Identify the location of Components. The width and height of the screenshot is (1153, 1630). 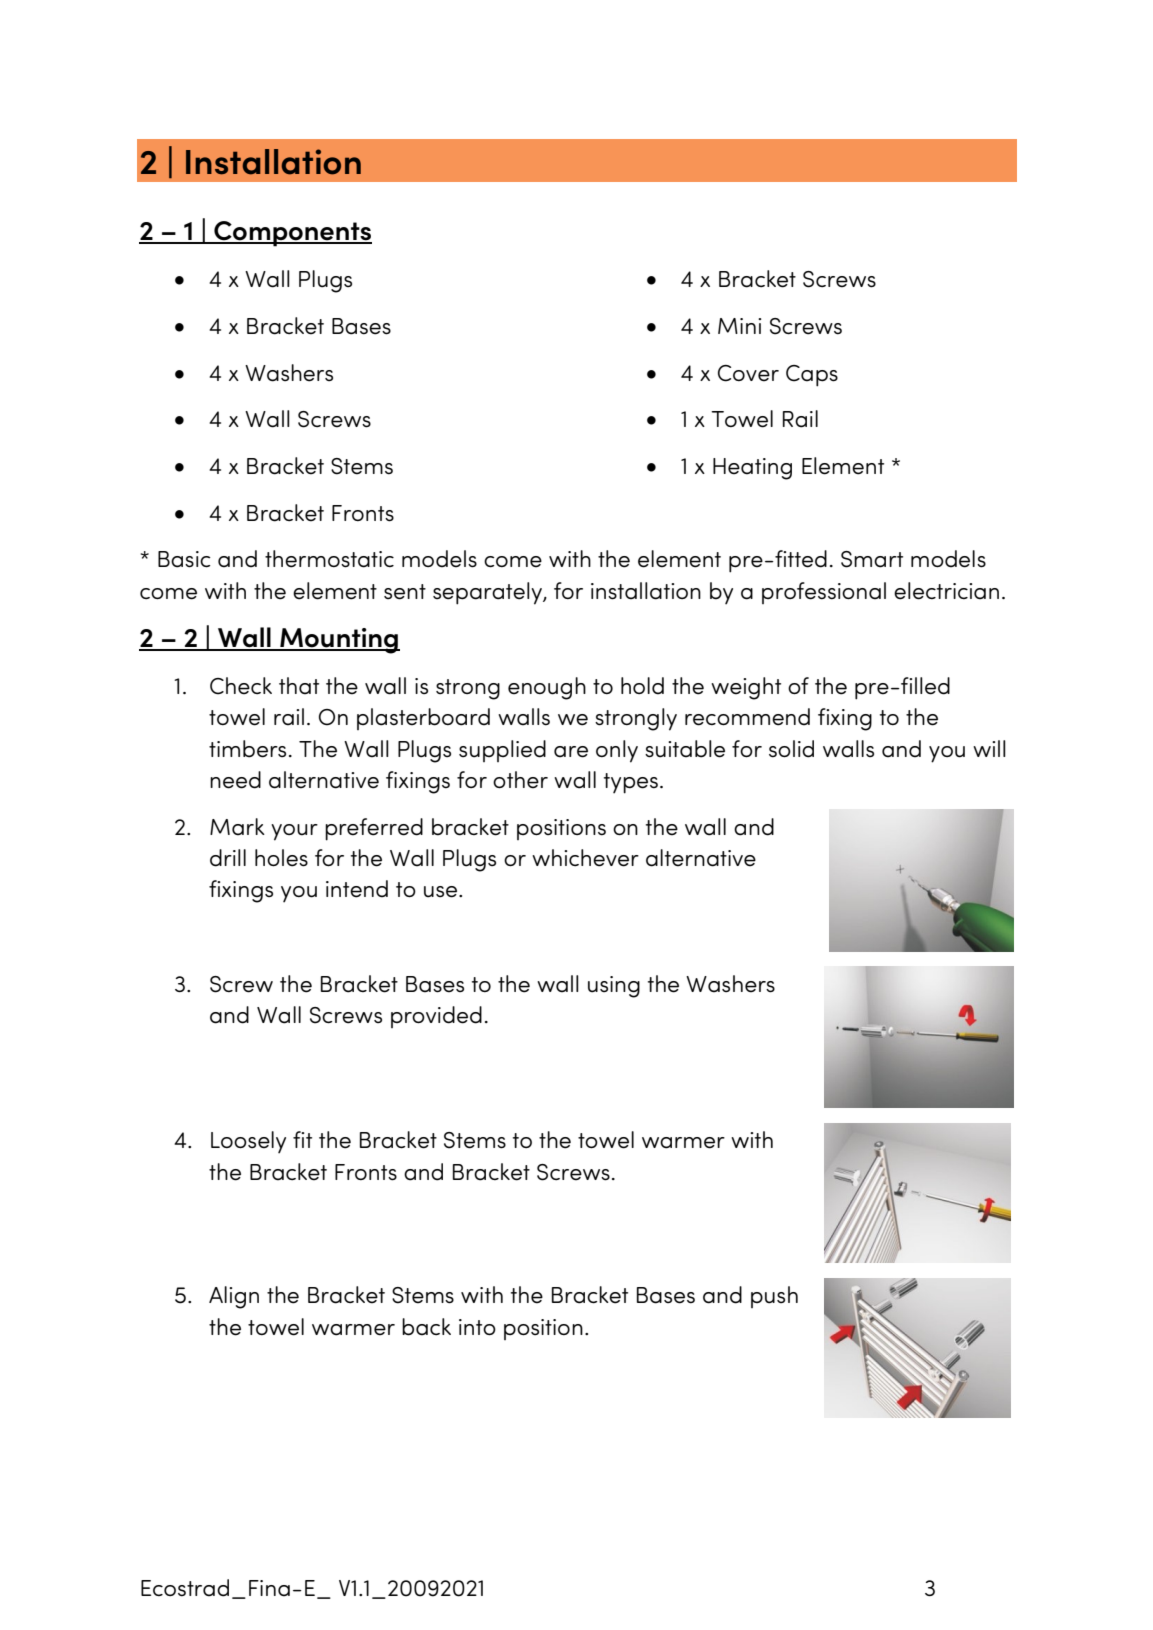
(292, 234).
